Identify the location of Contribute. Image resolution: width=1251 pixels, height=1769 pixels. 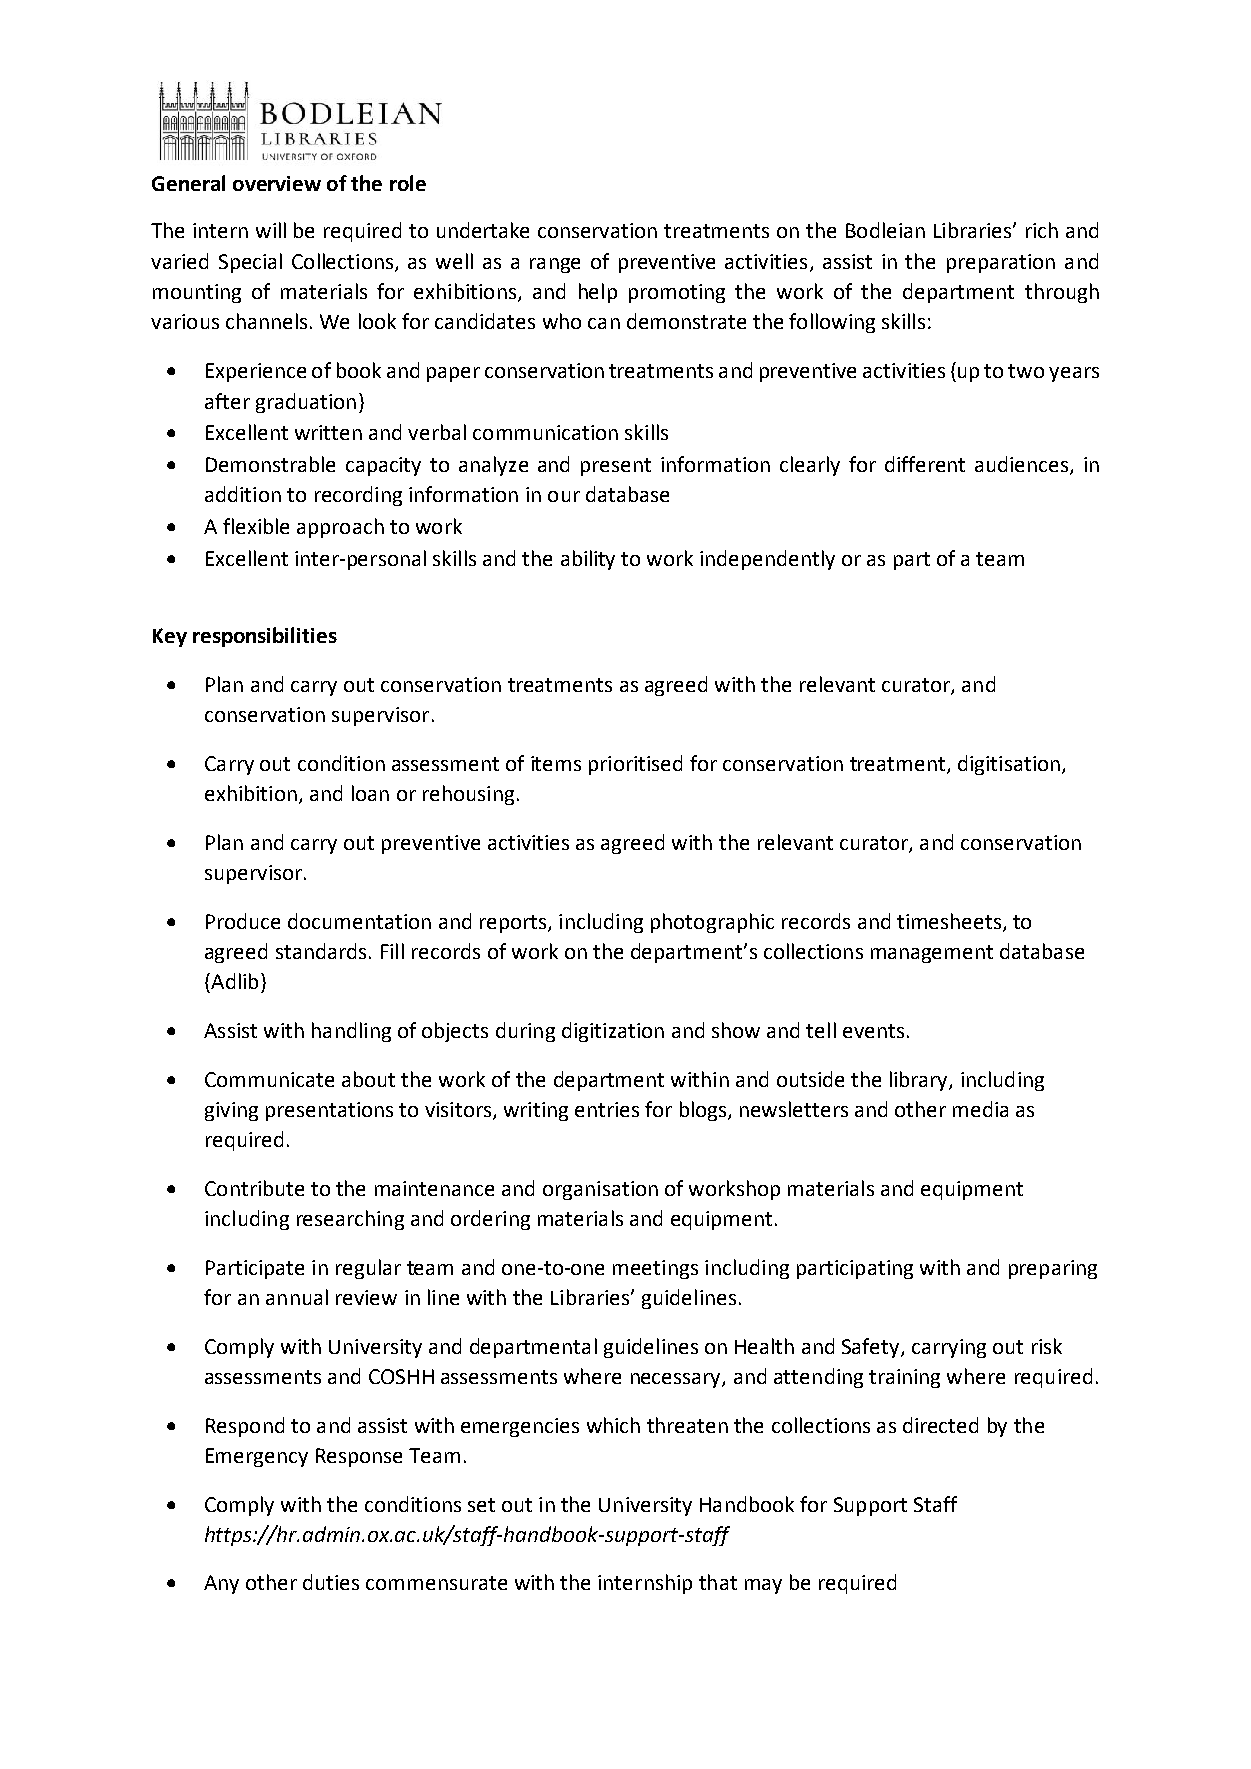
(254, 1188).
